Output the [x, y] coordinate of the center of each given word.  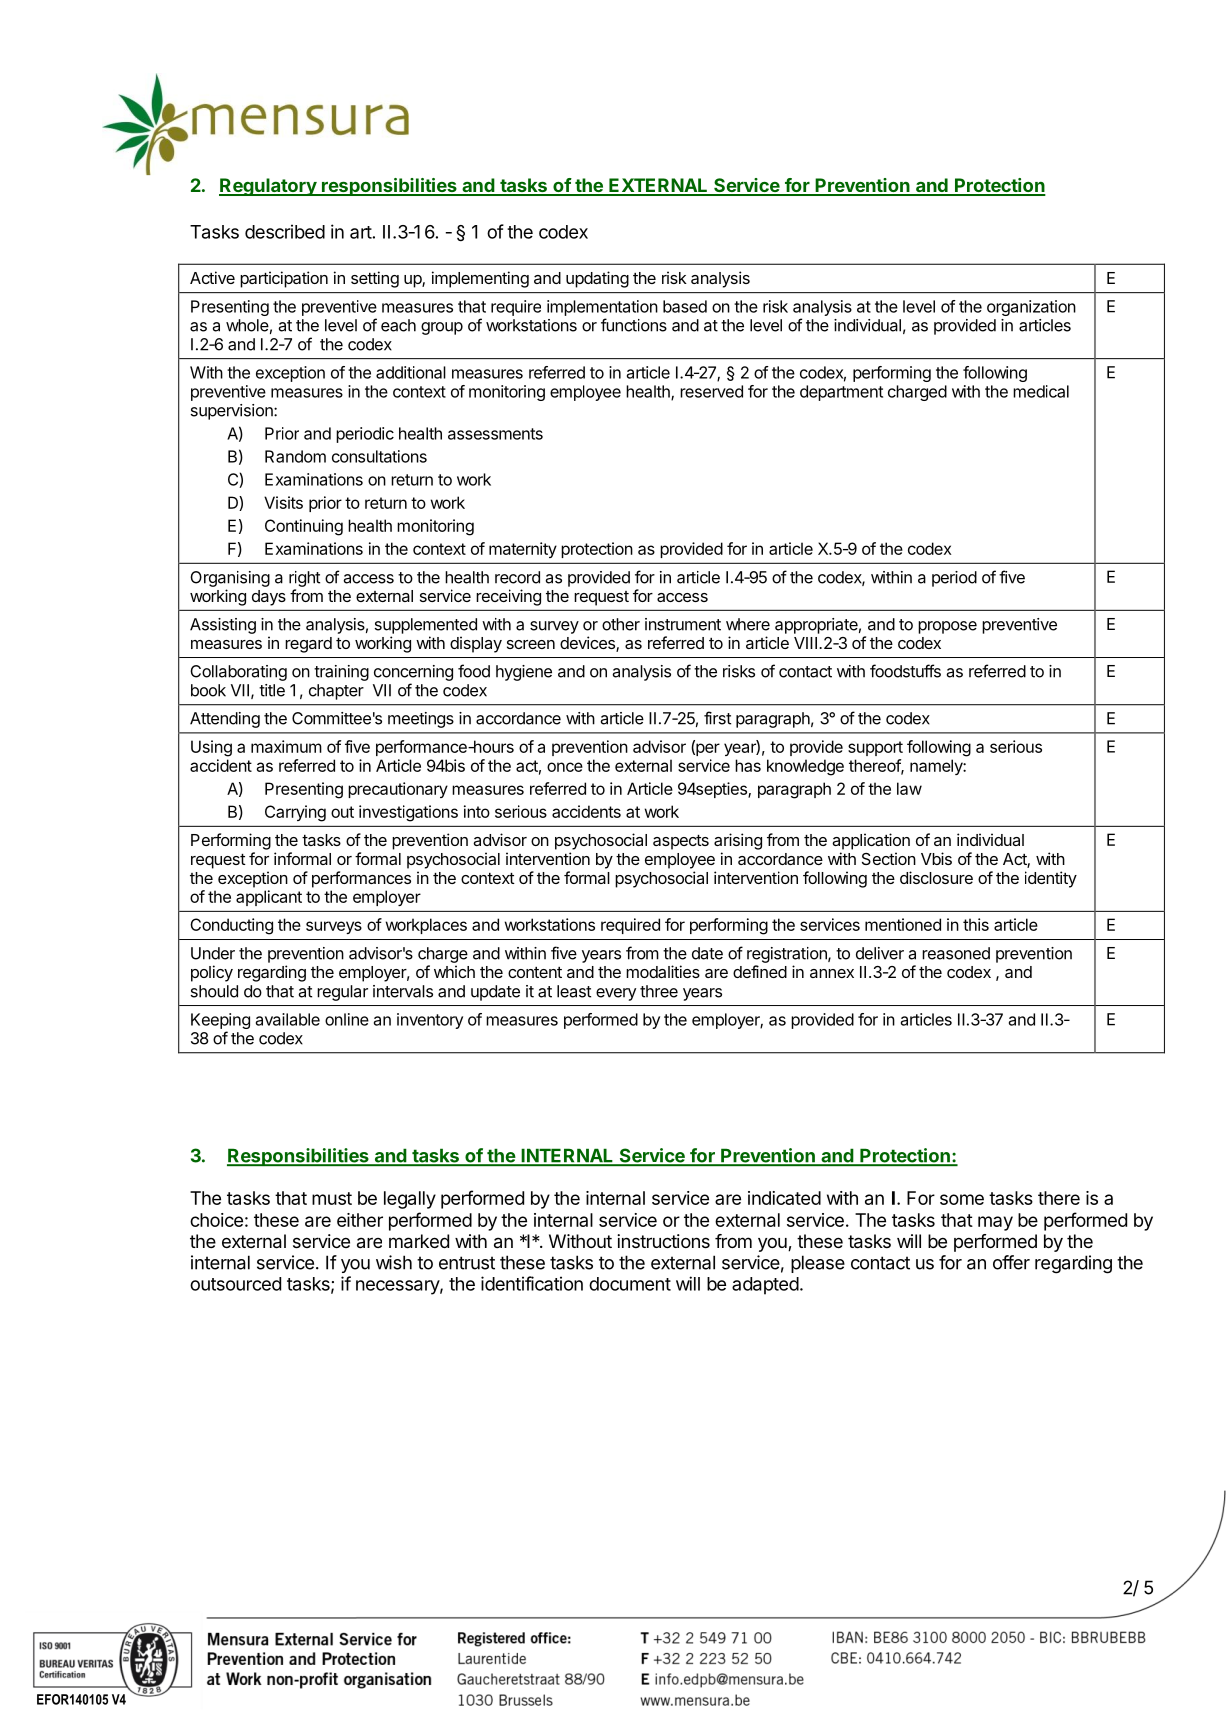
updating [597, 279]
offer [1011, 1262]
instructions [663, 1241]
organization [1031, 308]
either [360, 1220]
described [285, 231]
